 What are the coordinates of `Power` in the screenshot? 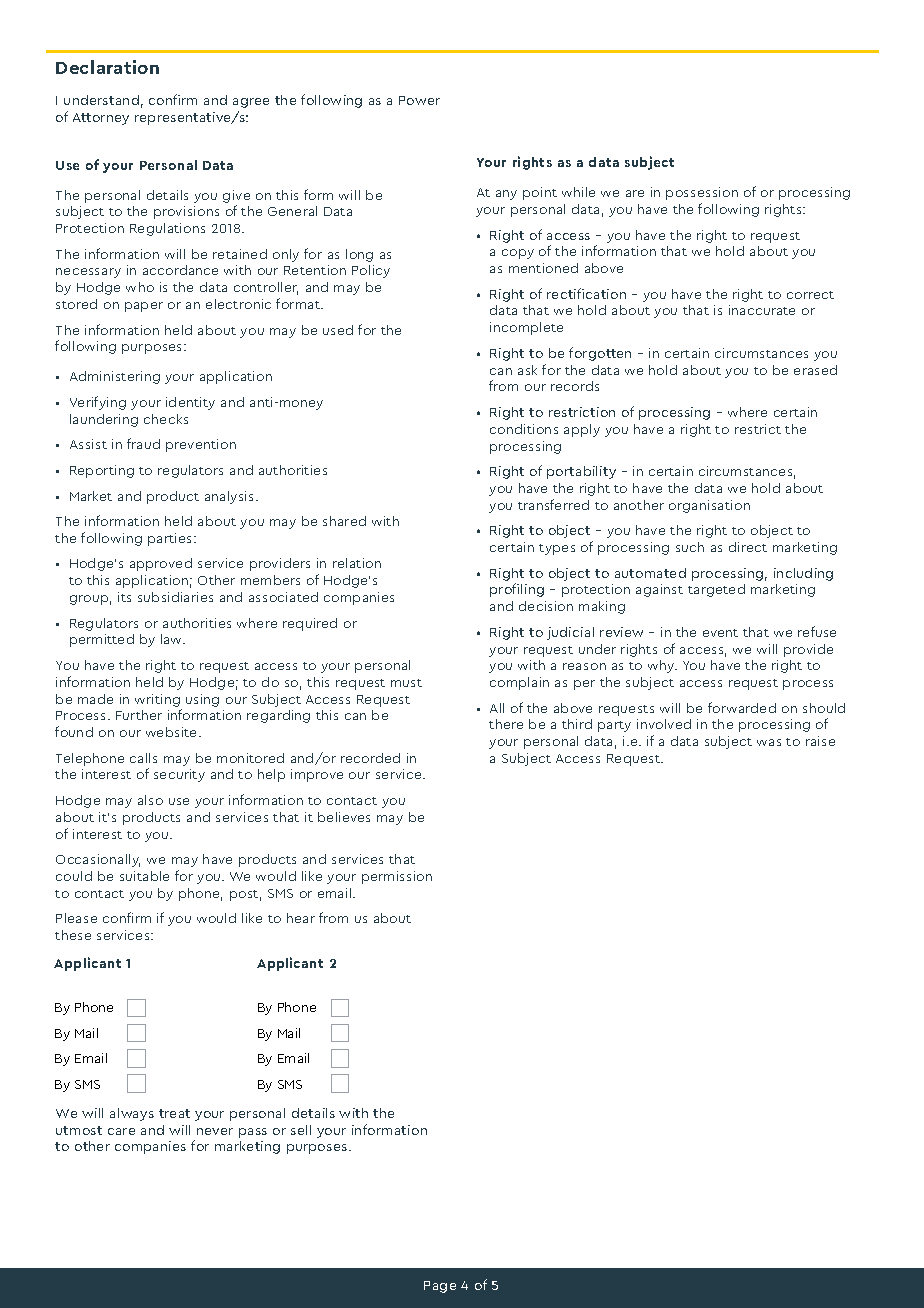 It's located at (419, 100).
